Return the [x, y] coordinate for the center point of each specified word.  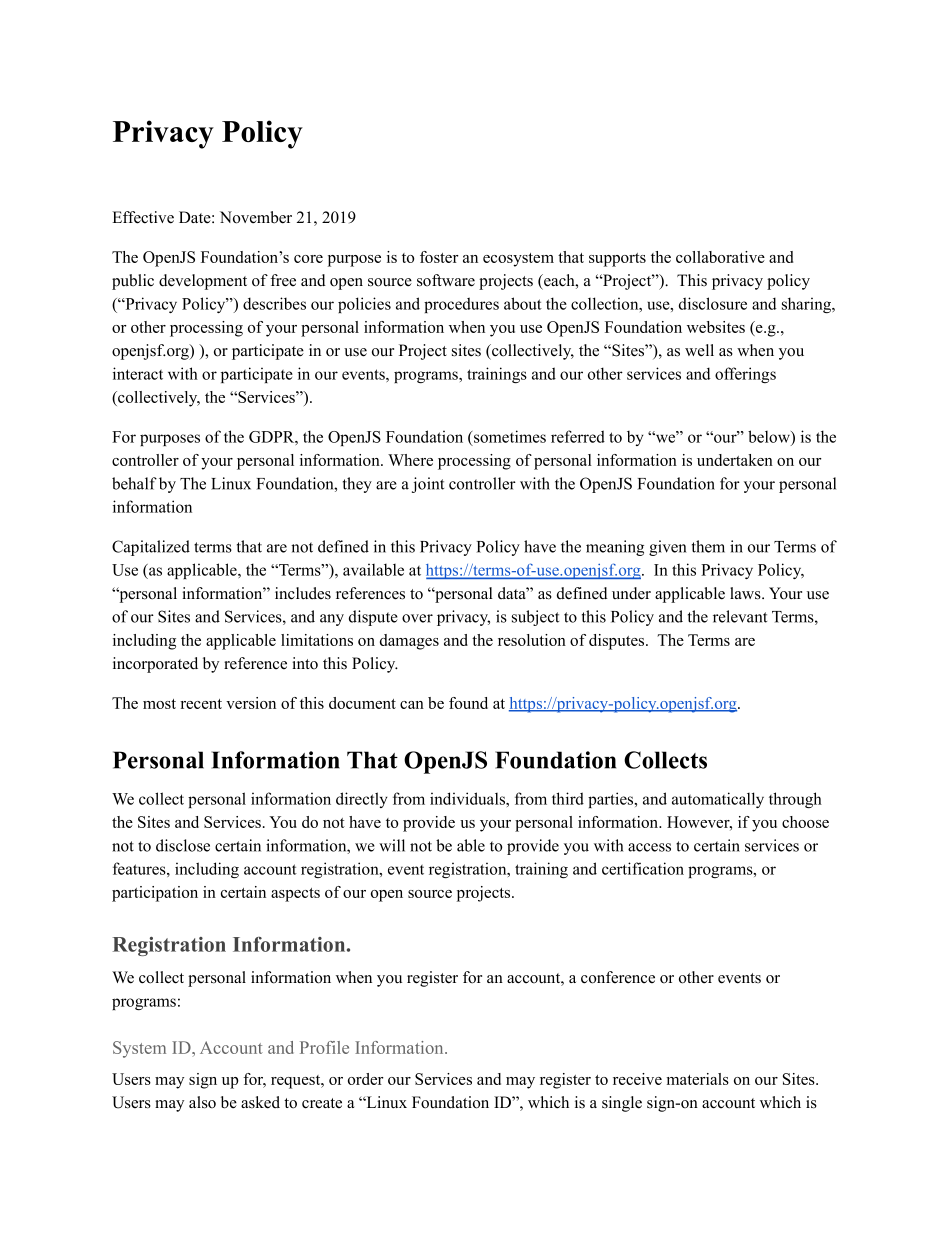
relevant [740, 616]
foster [439, 257]
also [202, 1102]
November [256, 217]
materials [698, 1079]
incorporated [155, 665]
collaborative [720, 257]
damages [409, 642]
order [366, 1079]
